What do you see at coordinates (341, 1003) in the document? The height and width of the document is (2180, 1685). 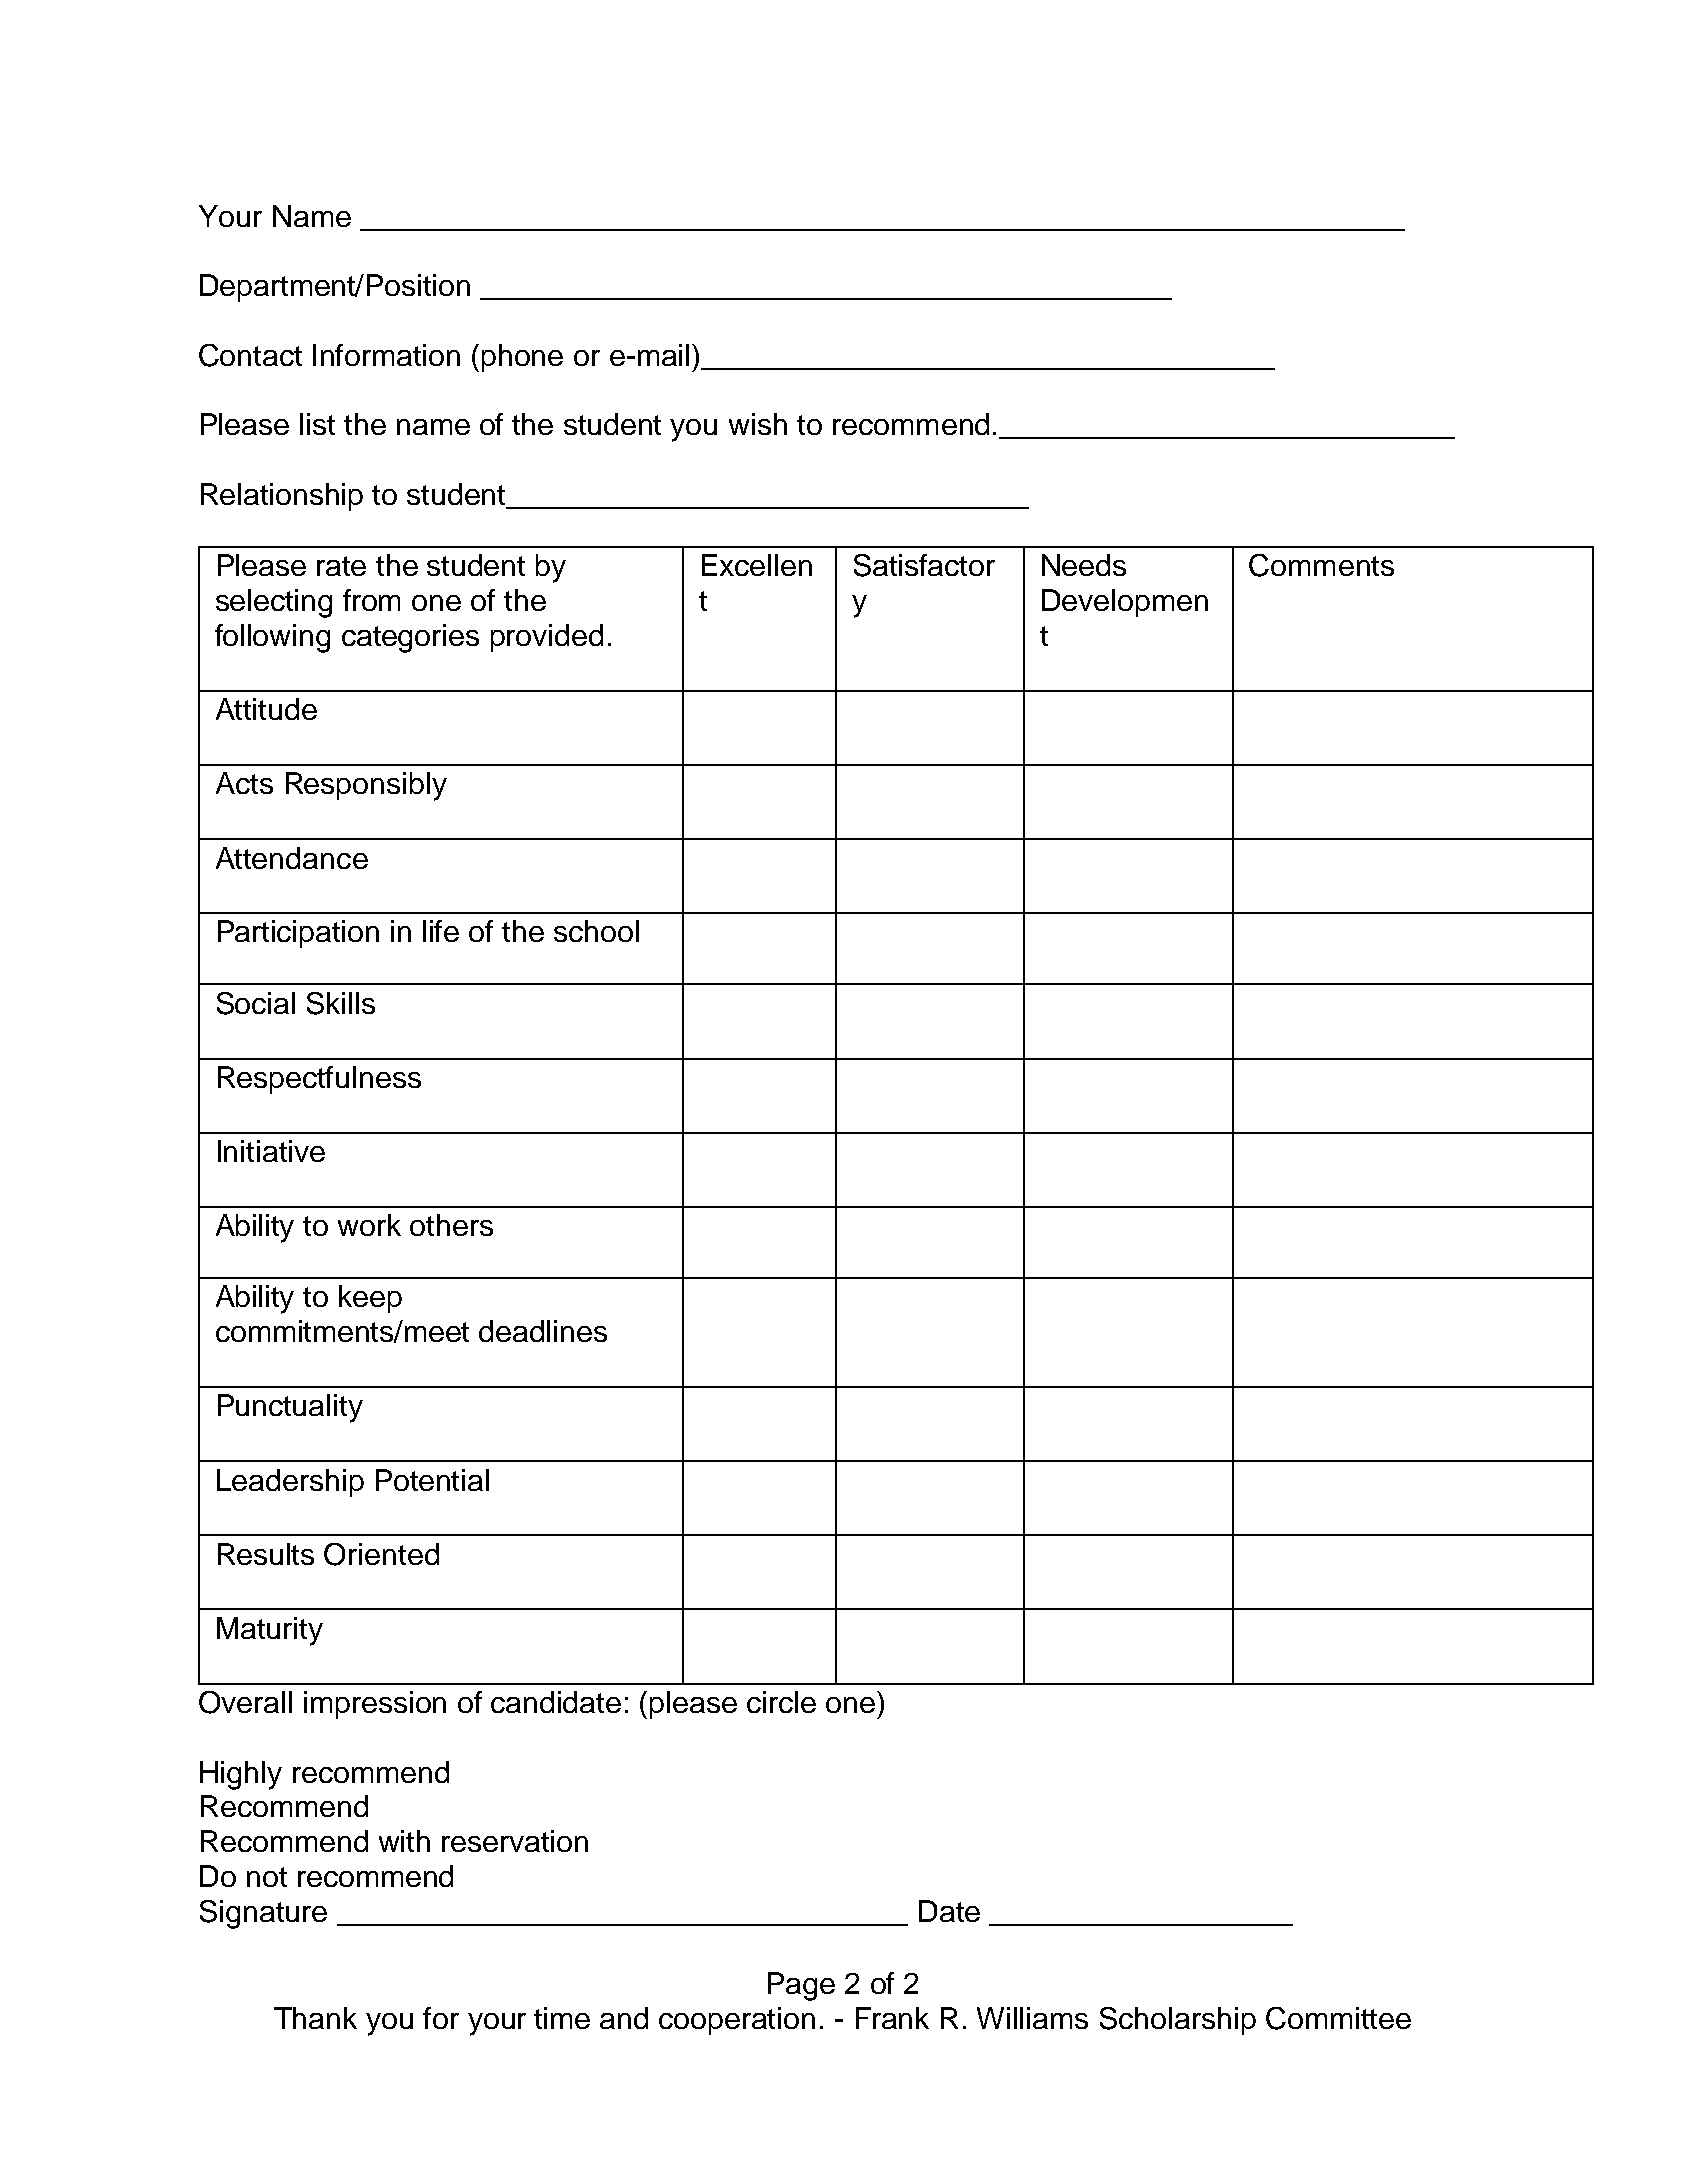 I see `Skills` at bounding box center [341, 1003].
